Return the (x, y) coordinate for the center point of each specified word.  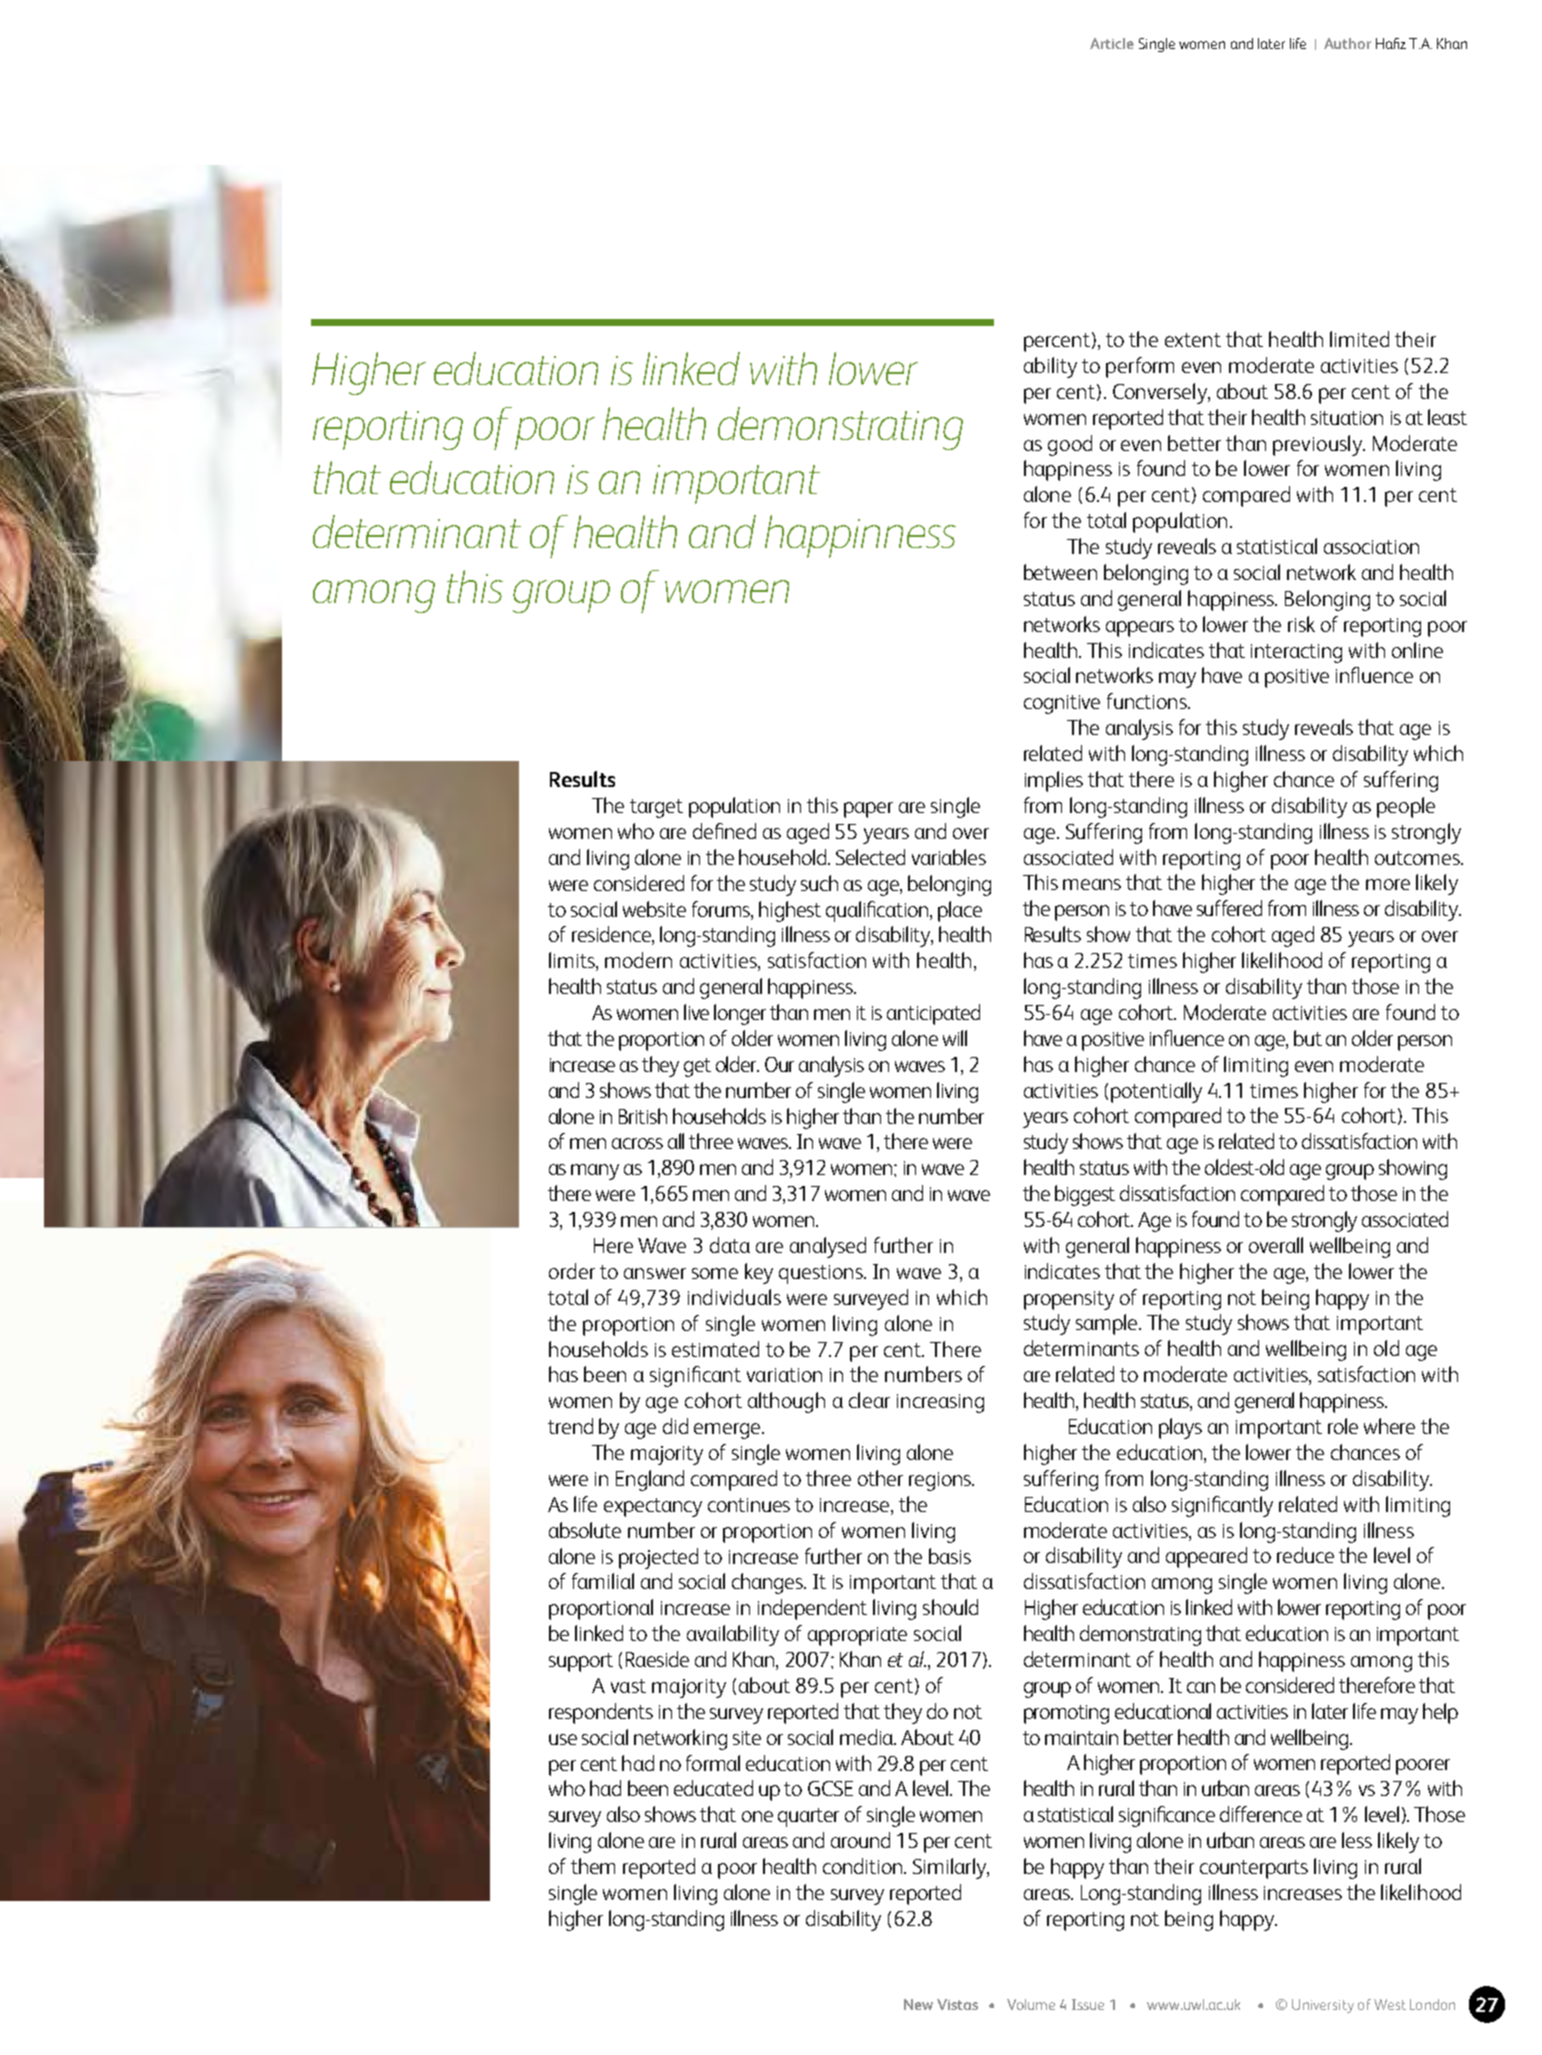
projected (658, 1558)
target (656, 808)
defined (724, 831)
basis (950, 1556)
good (1070, 445)
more (1388, 884)
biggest (1085, 1195)
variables (949, 857)
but (1308, 1038)
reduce (1305, 1555)
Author (1347, 43)
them (593, 1866)
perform (1140, 367)
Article (1112, 43)
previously (1318, 445)
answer (655, 1273)
